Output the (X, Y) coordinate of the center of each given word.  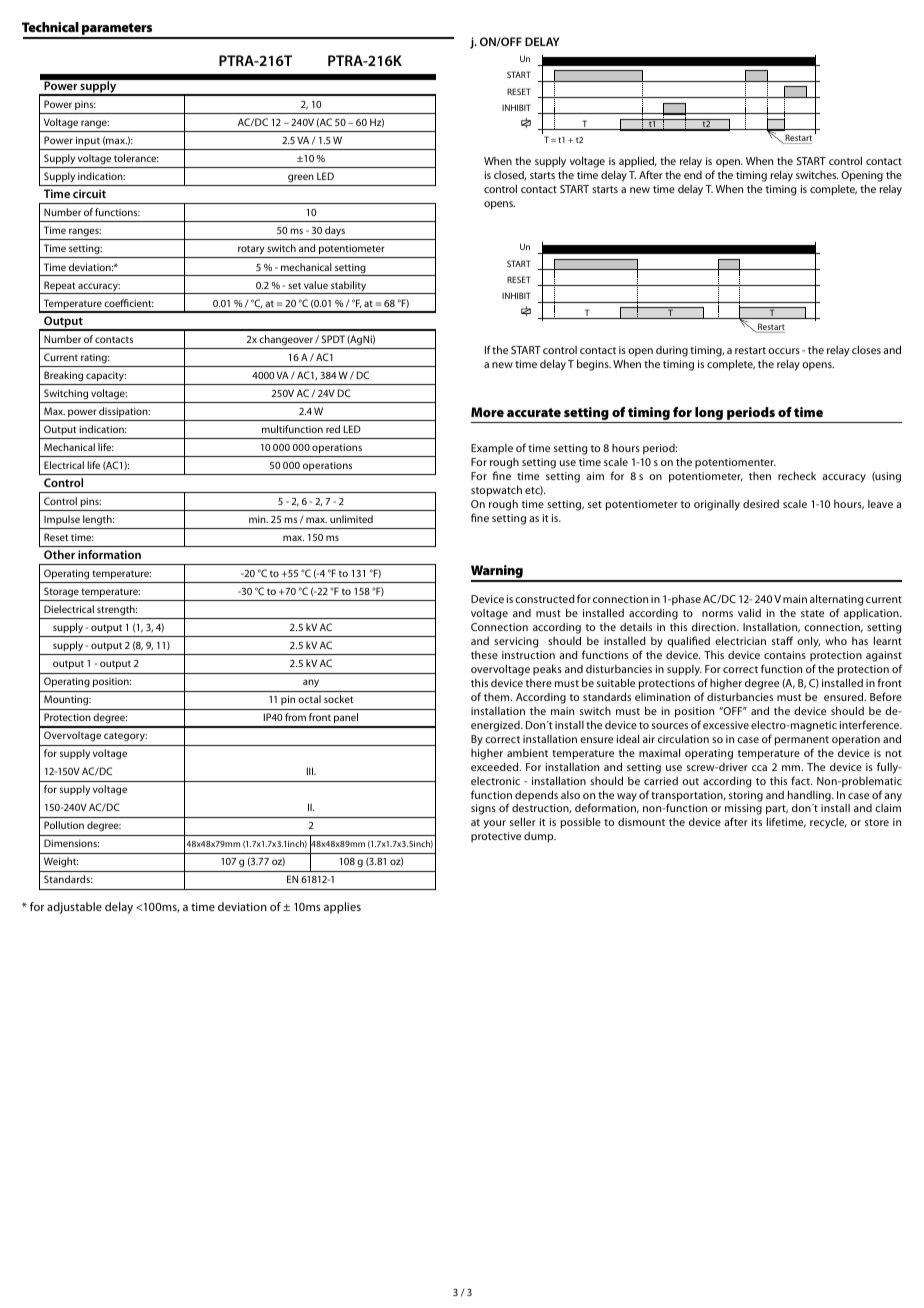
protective (496, 837)
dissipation (124, 412)
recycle (828, 823)
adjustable (74, 908)
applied (638, 163)
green (301, 180)
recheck (797, 475)
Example (492, 449)
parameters (117, 30)
